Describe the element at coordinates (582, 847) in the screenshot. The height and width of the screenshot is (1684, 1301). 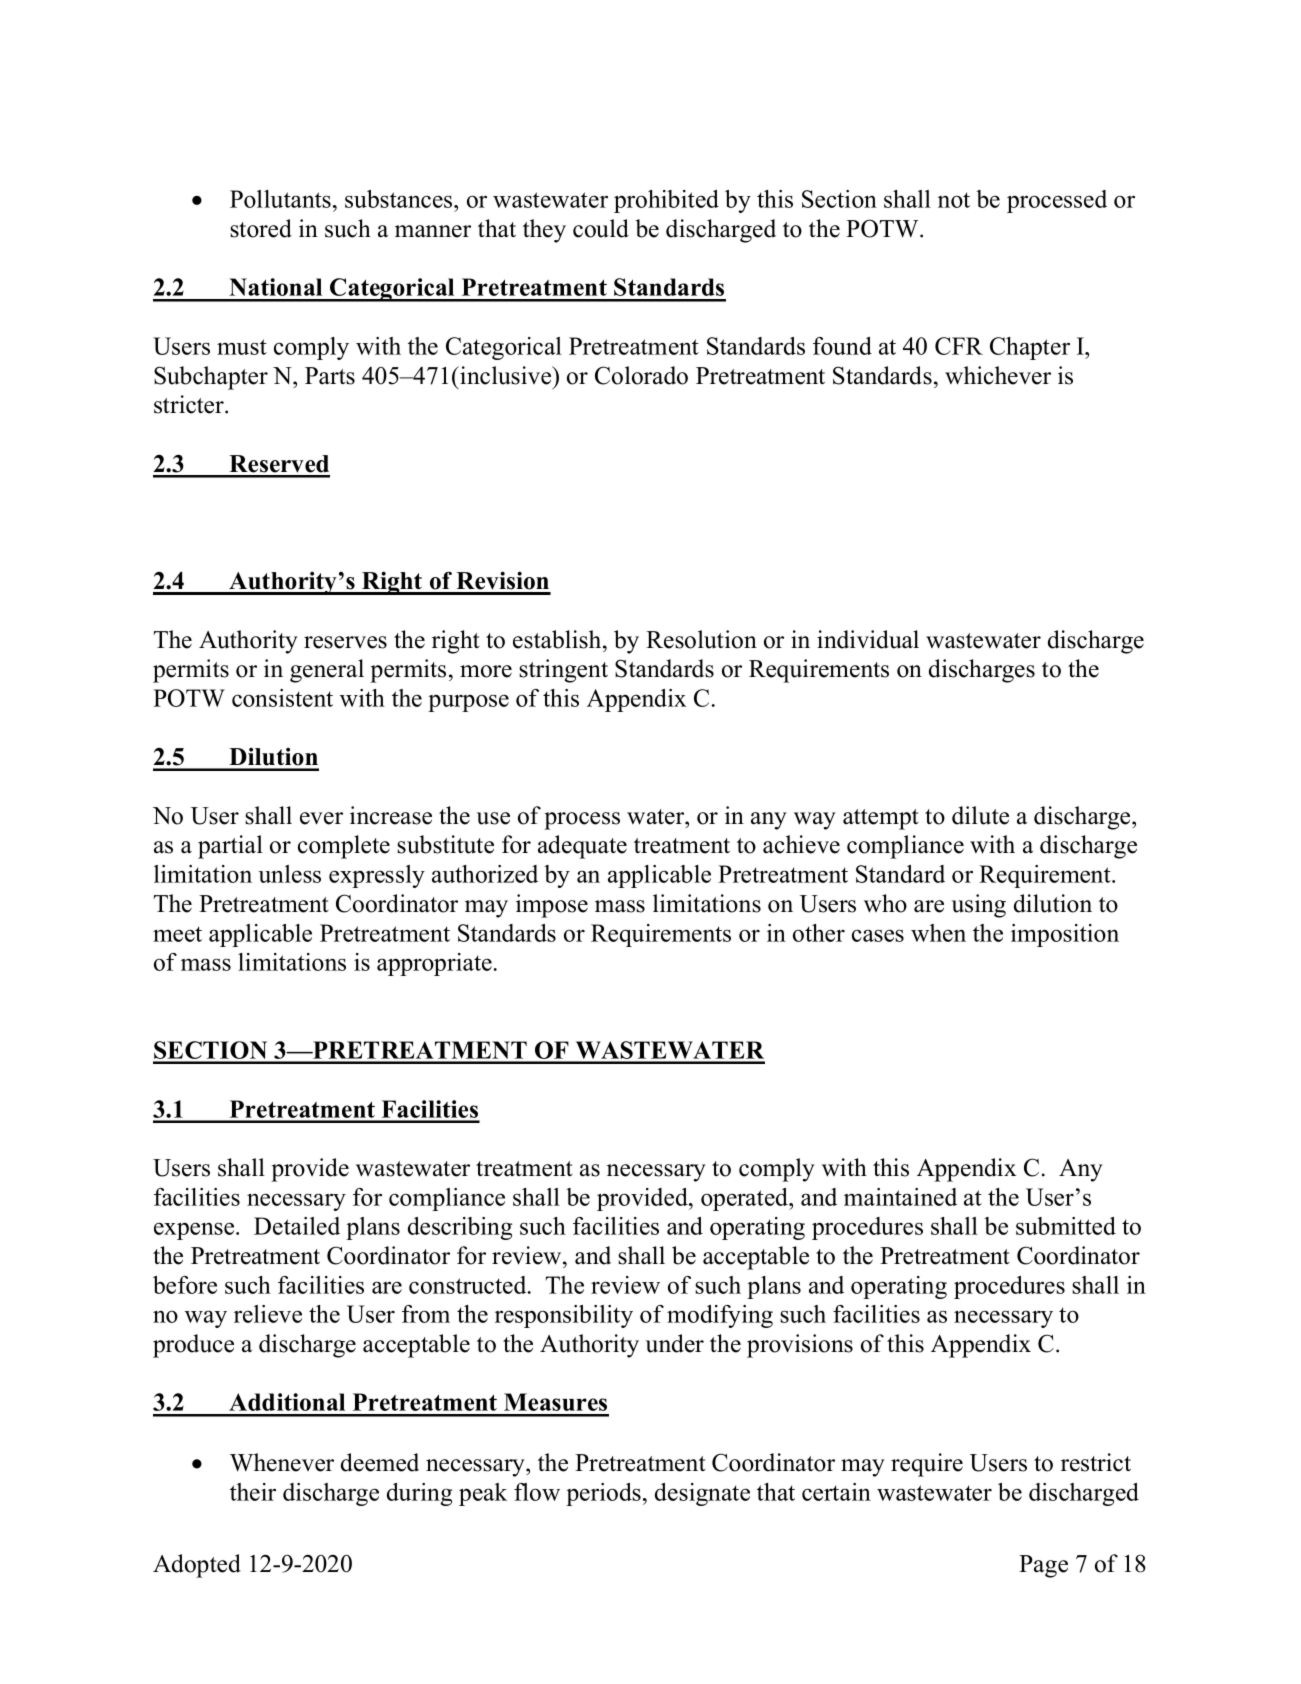
I see `adequate` at that location.
